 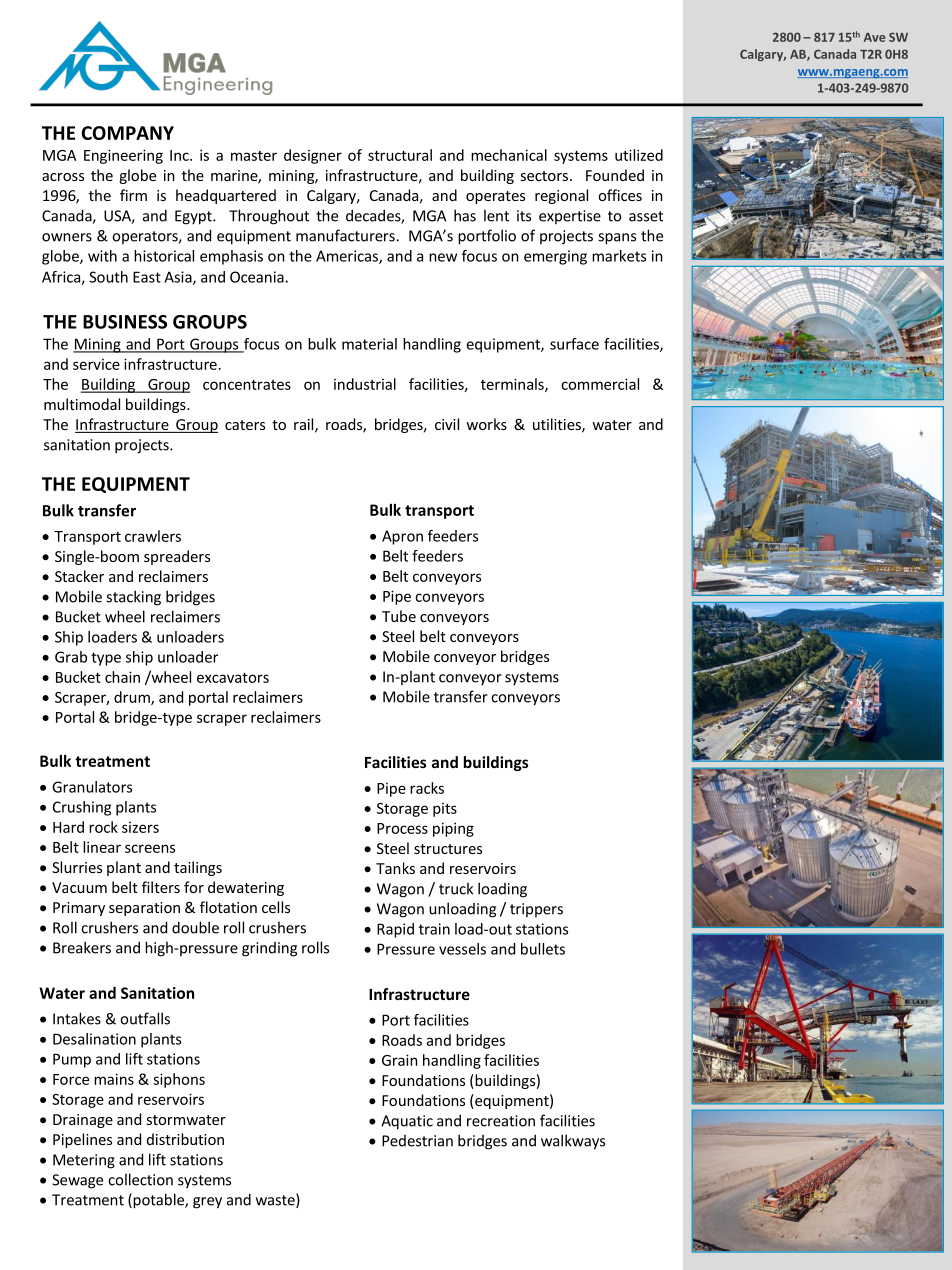 I want to click on Ave, so click(x=874, y=37).
